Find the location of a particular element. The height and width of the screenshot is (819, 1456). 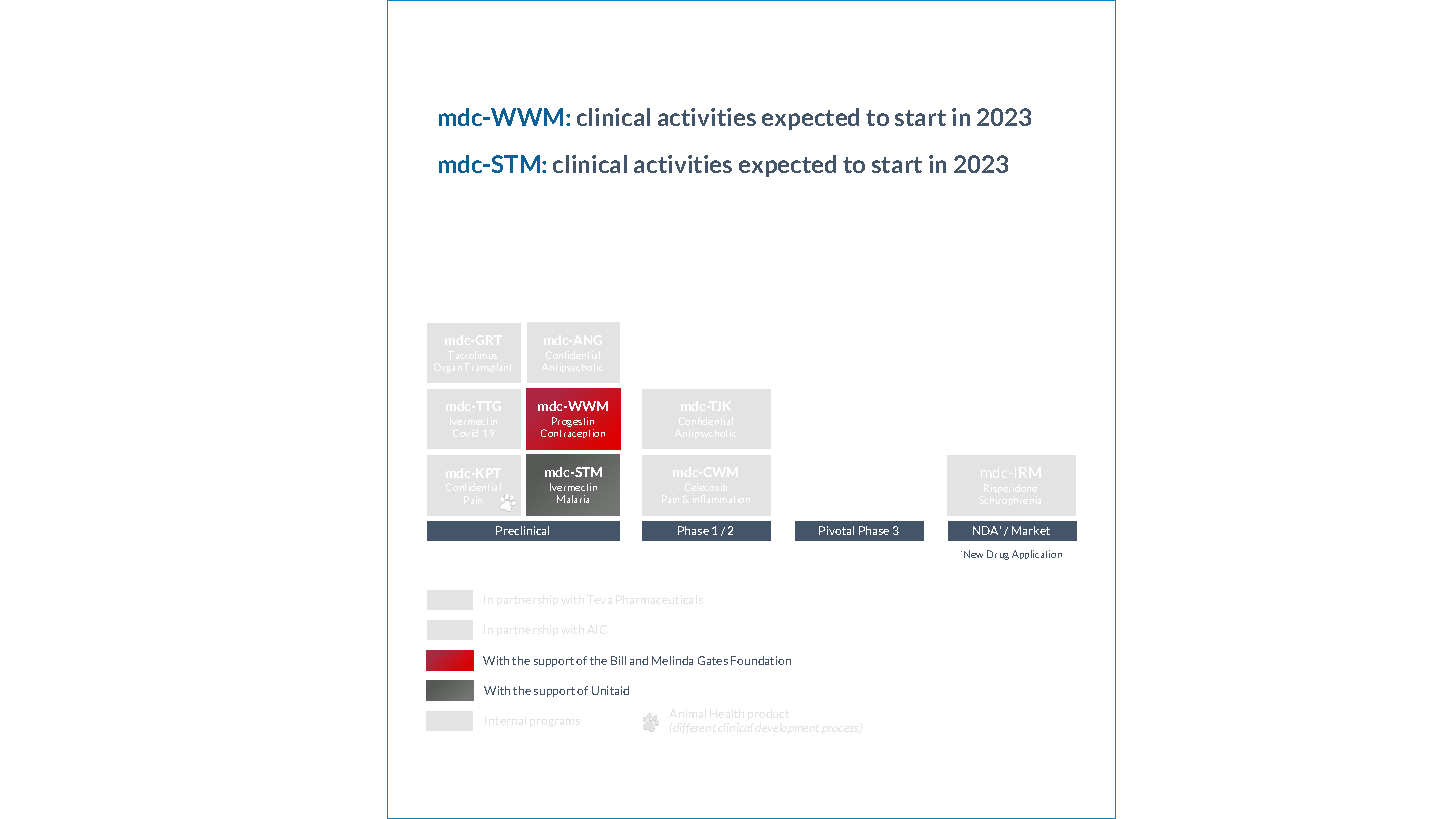

Progestin is located at coordinates (573, 423).
